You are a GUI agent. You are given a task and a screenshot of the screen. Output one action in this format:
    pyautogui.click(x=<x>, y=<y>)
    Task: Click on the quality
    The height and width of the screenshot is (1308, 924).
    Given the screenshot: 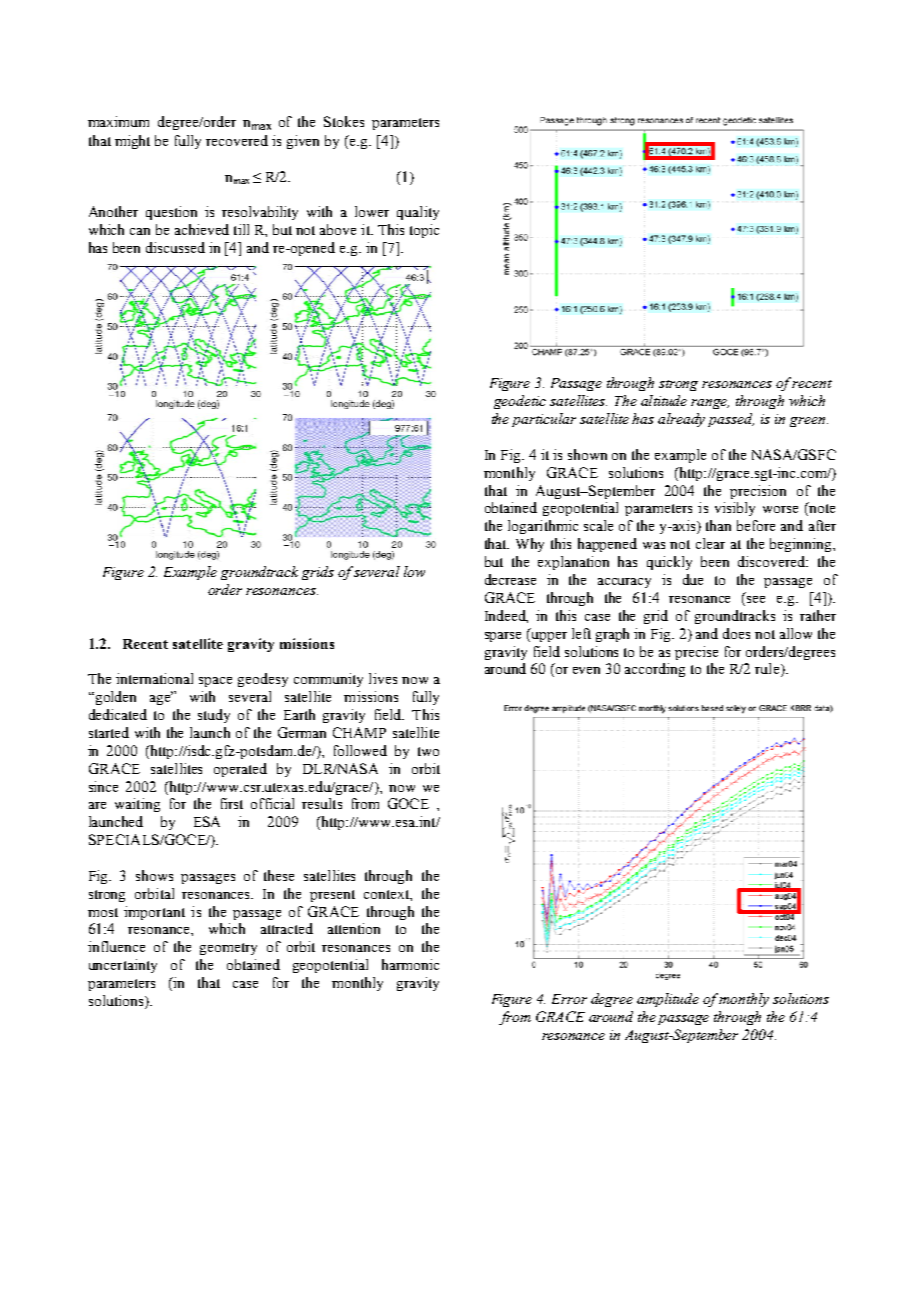 What is the action you would take?
    pyautogui.click(x=418, y=213)
